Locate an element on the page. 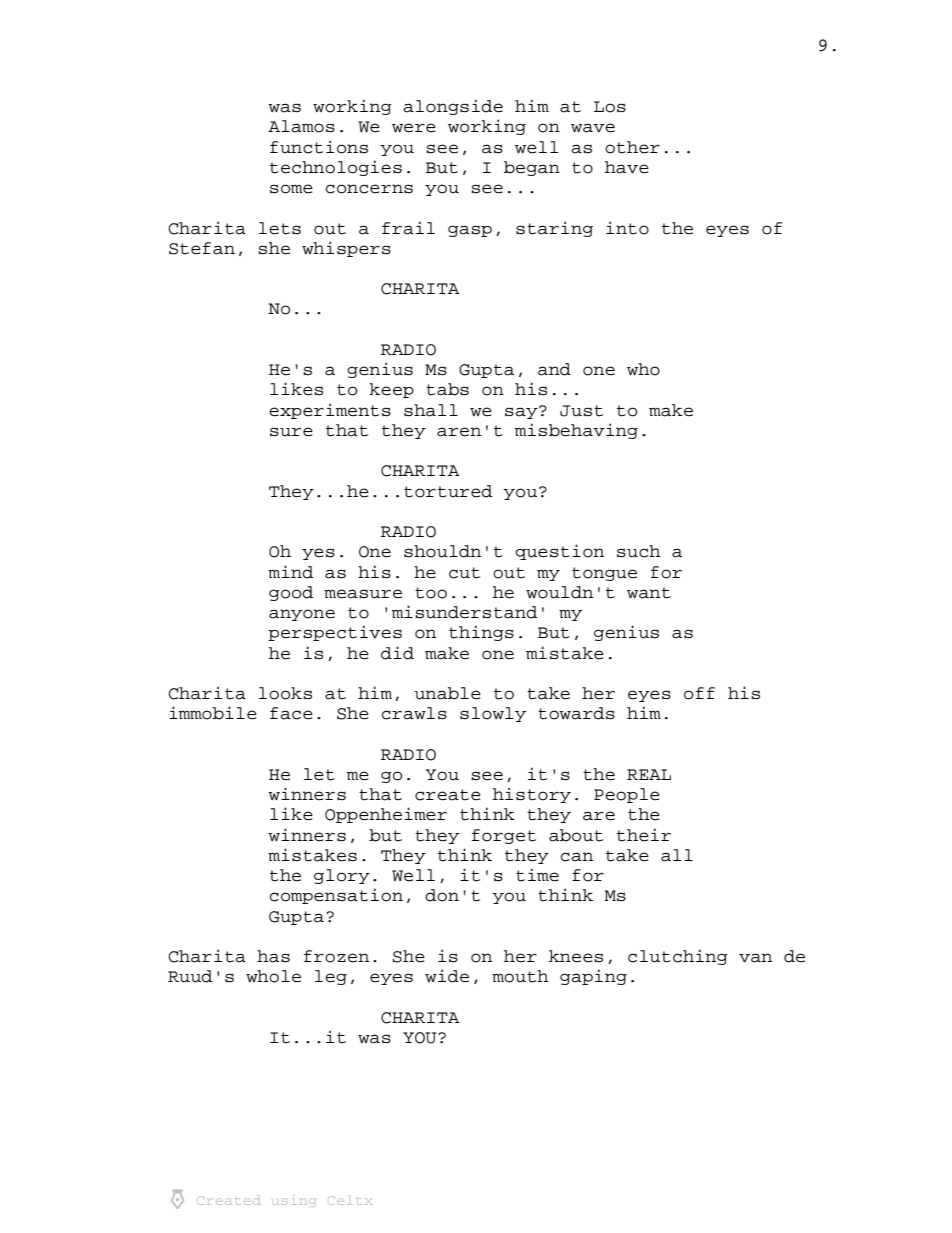 Image resolution: width=952 pixels, height=1233 pixels. other is located at coordinates (632, 147).
